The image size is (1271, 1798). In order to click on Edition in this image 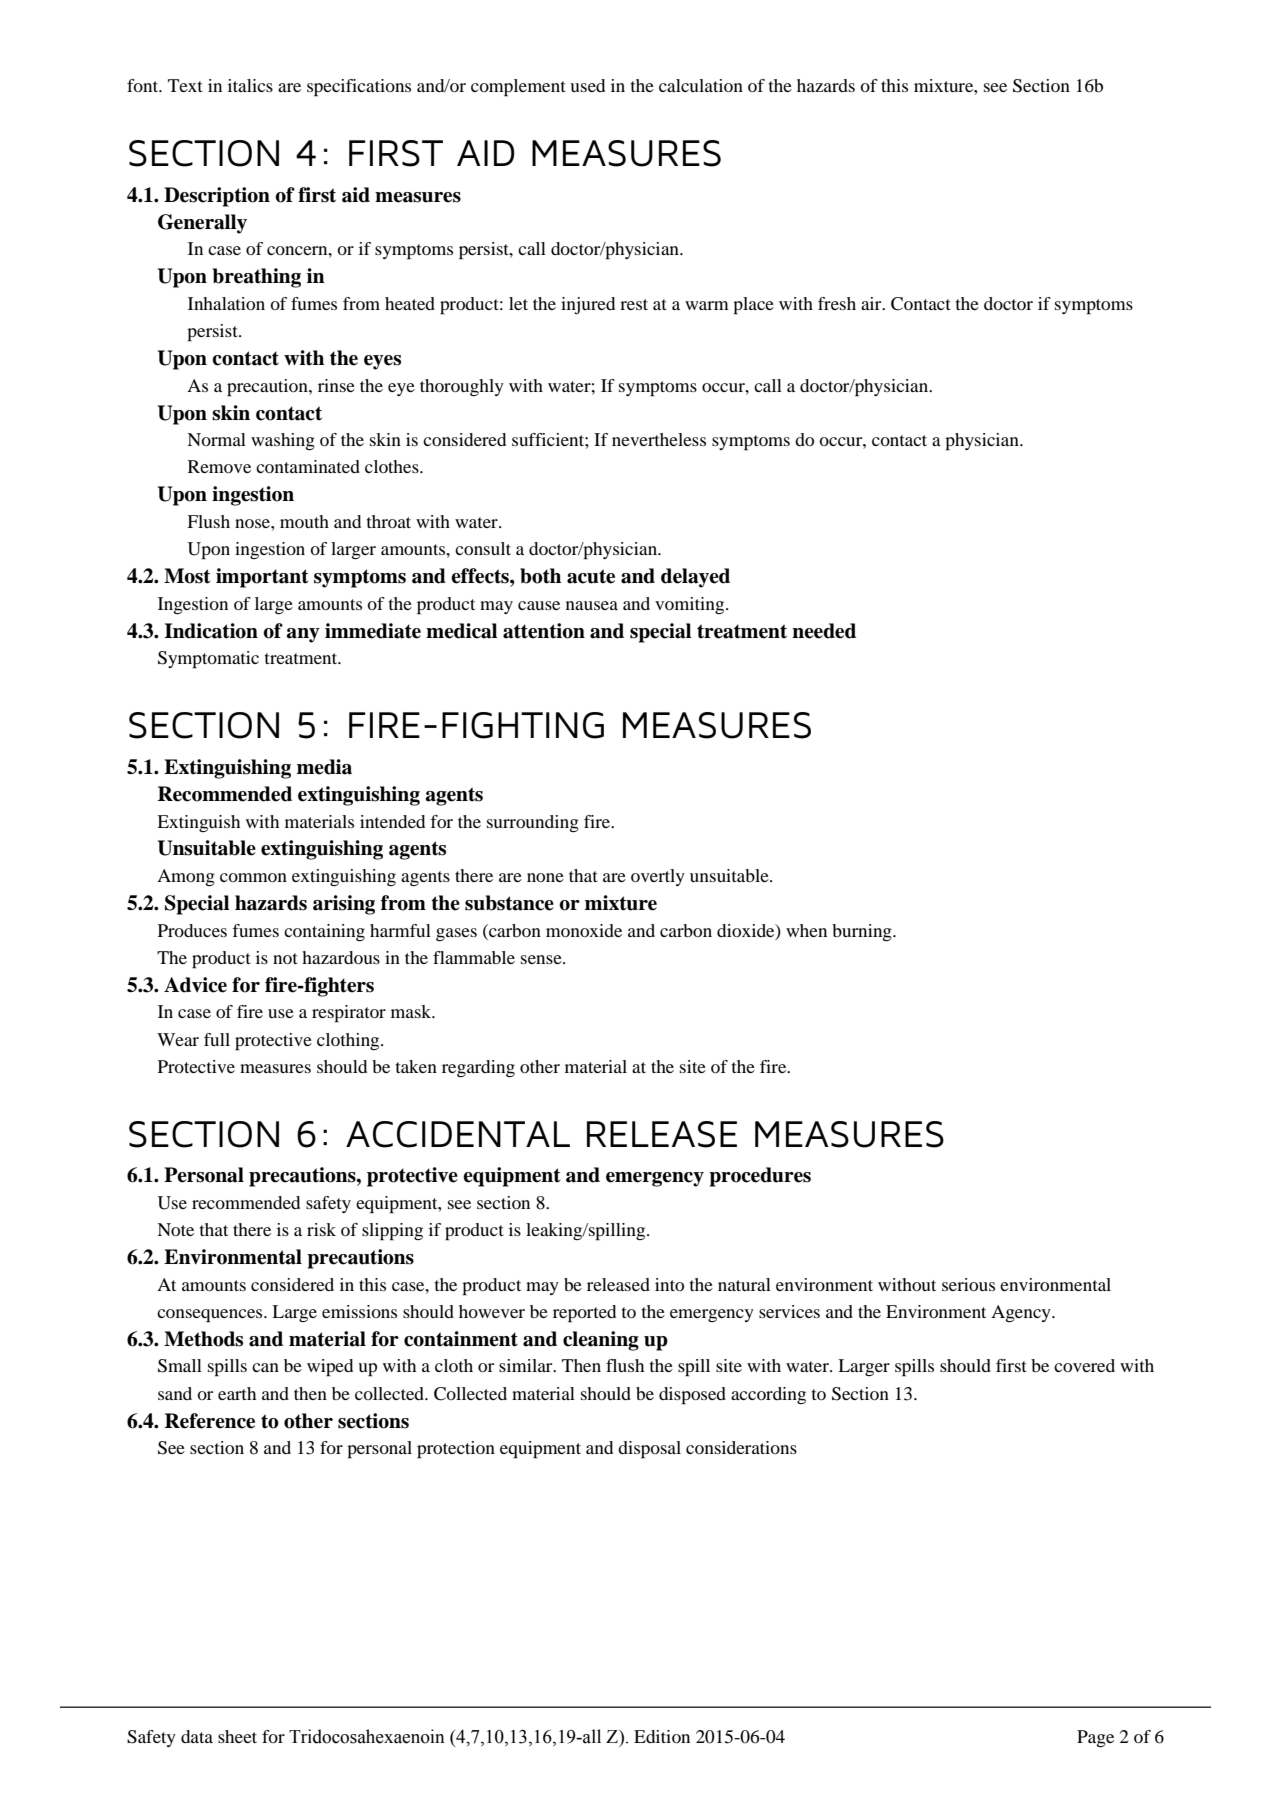, I will do `click(662, 1736)`.
